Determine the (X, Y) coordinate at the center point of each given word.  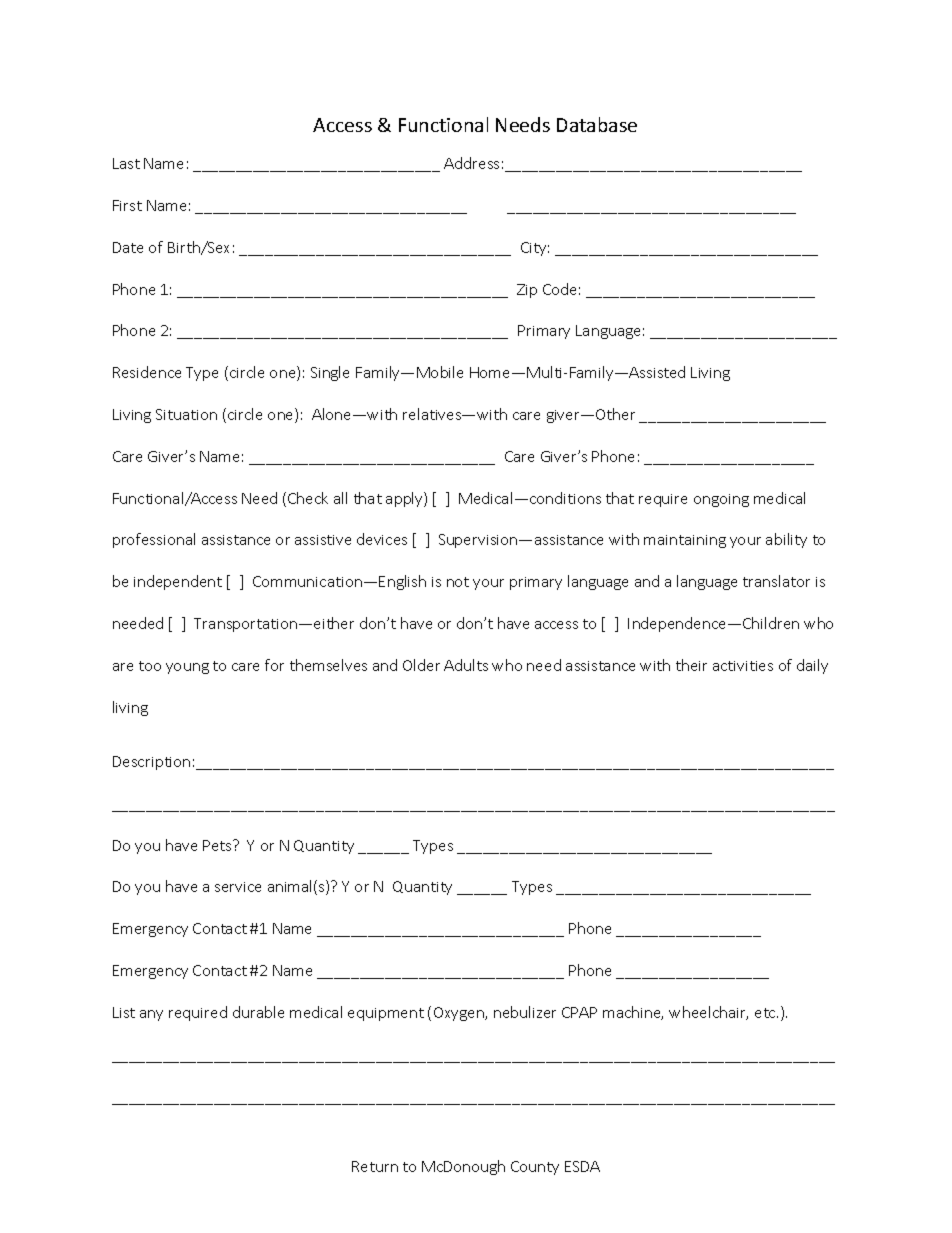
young (187, 668)
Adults (466, 665)
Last (126, 163)
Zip (527, 291)
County (535, 1168)
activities (743, 666)
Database (597, 124)
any (151, 1015)
